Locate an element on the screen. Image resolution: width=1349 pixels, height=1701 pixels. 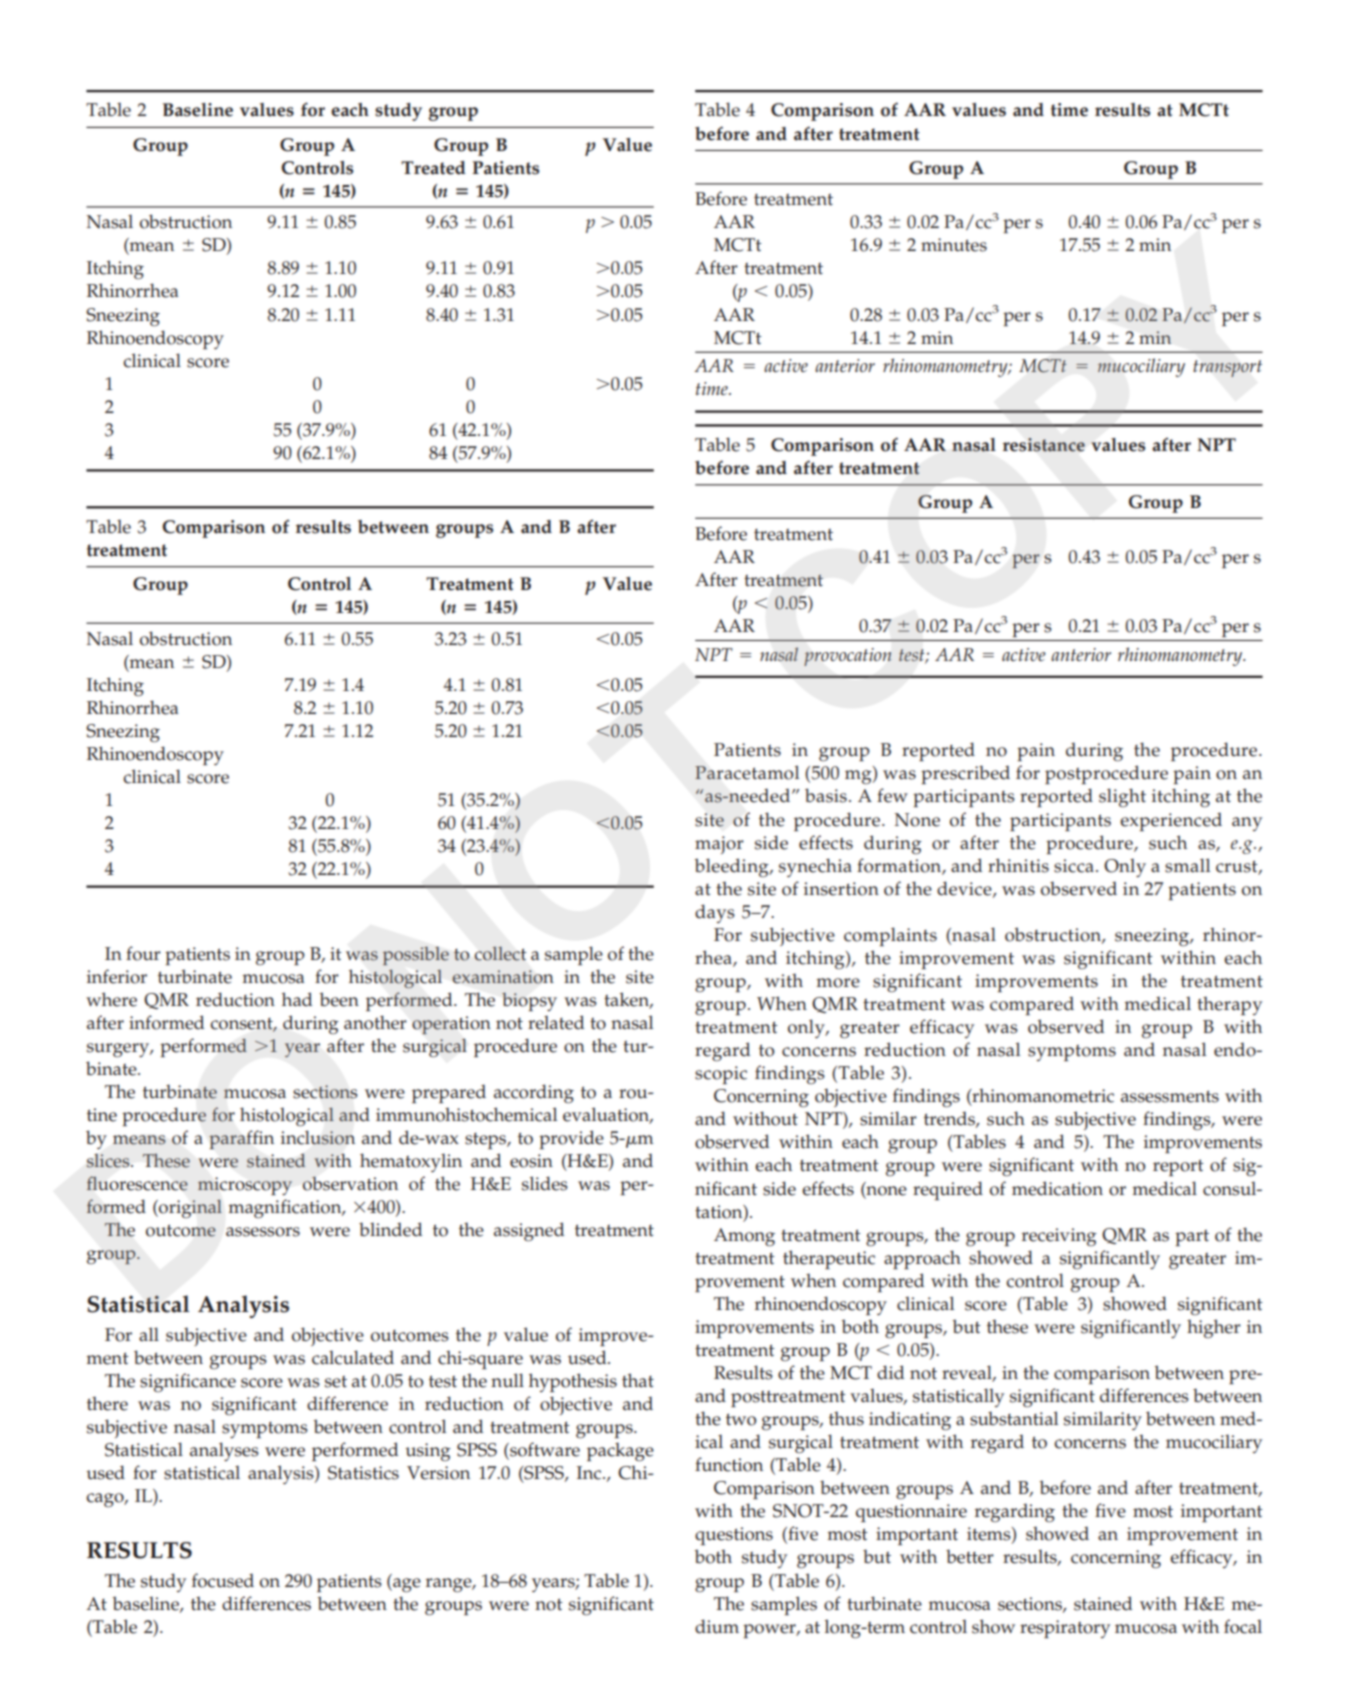
minutes is located at coordinates (954, 245).
